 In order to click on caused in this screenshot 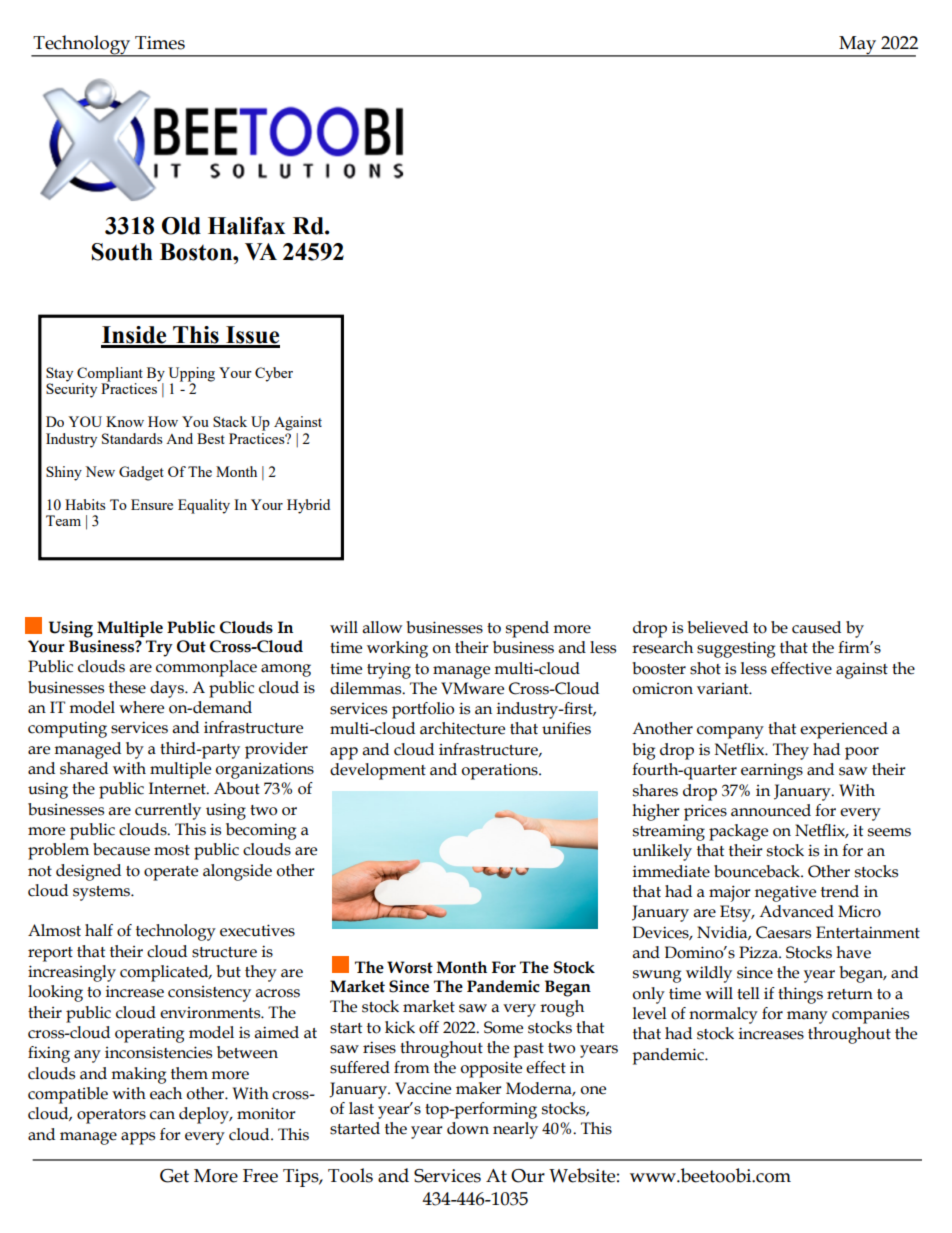, I will do `click(816, 627)`.
